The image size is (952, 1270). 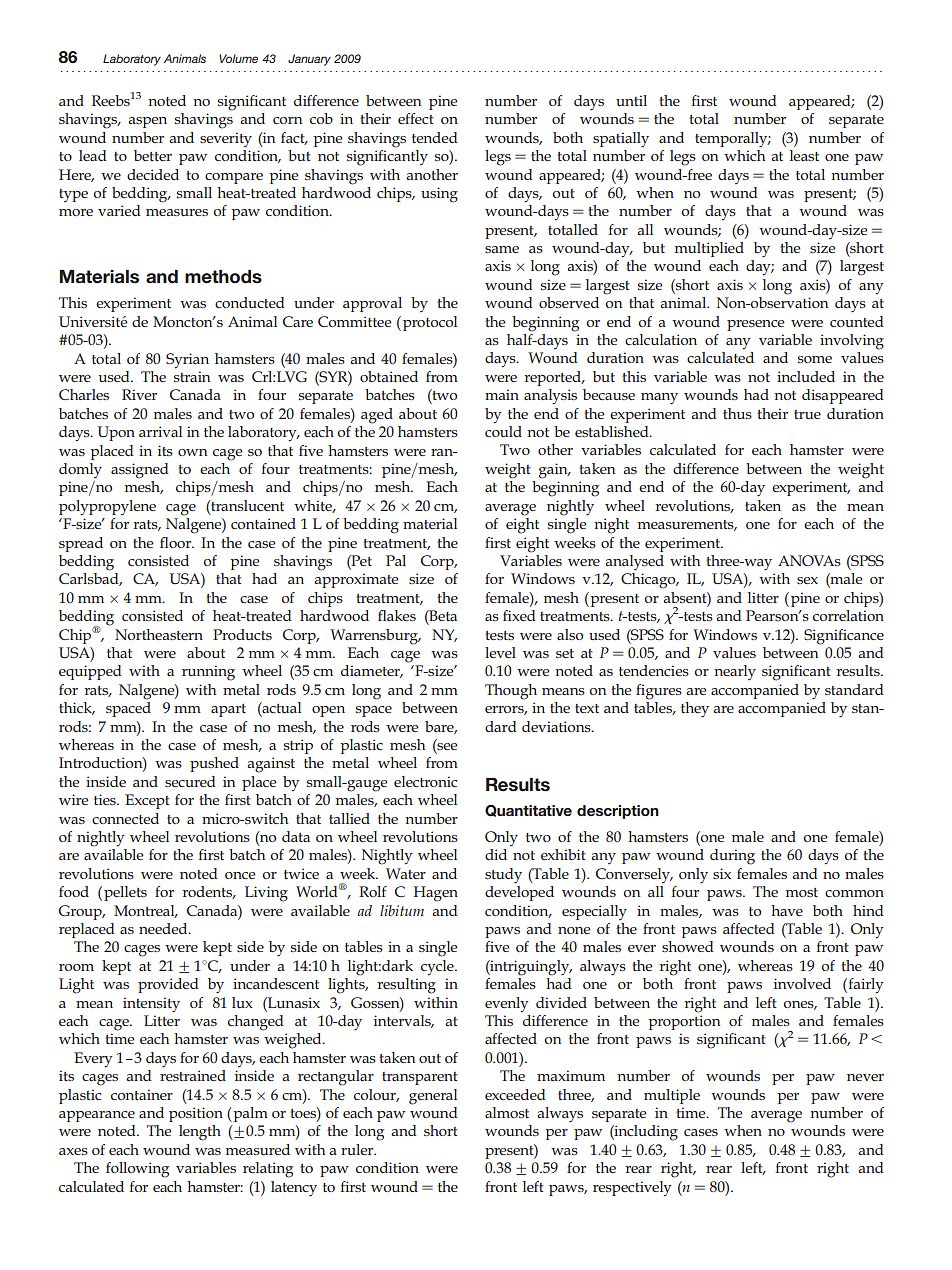 I want to click on effect, so click(x=416, y=118).
